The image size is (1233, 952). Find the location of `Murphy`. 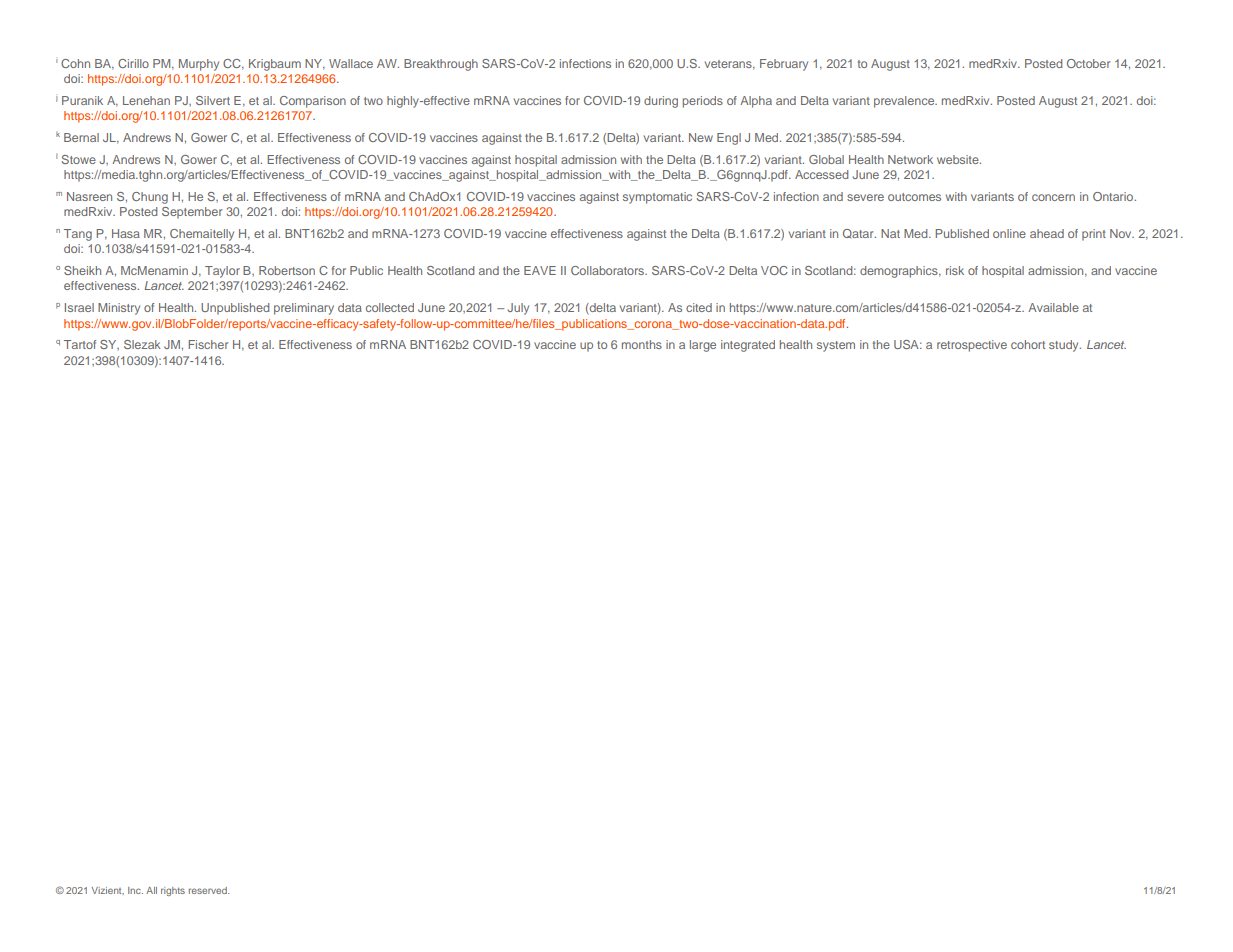

Murphy is located at coordinates (199, 65).
